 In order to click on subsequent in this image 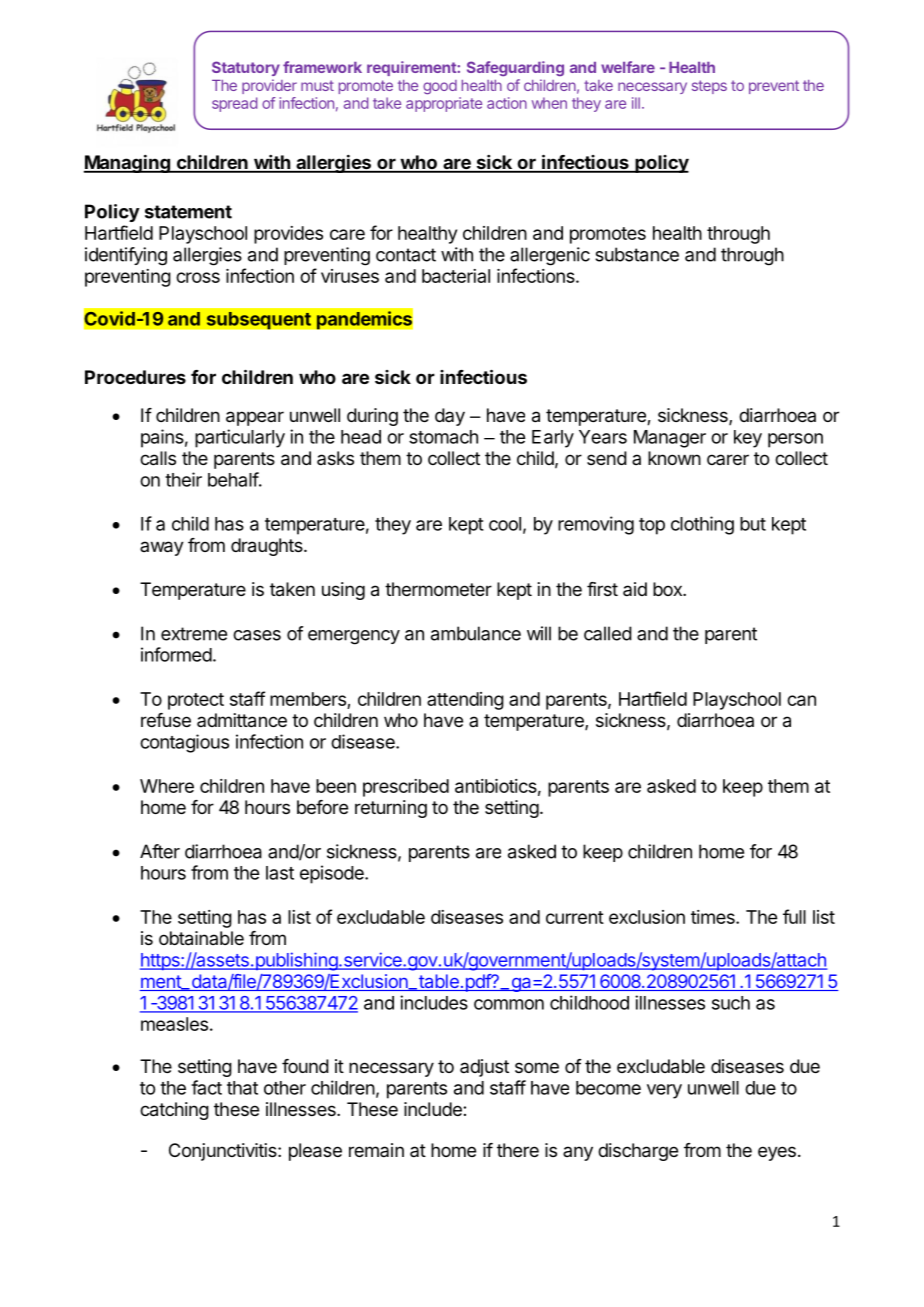, I will do `click(258, 320)`.
